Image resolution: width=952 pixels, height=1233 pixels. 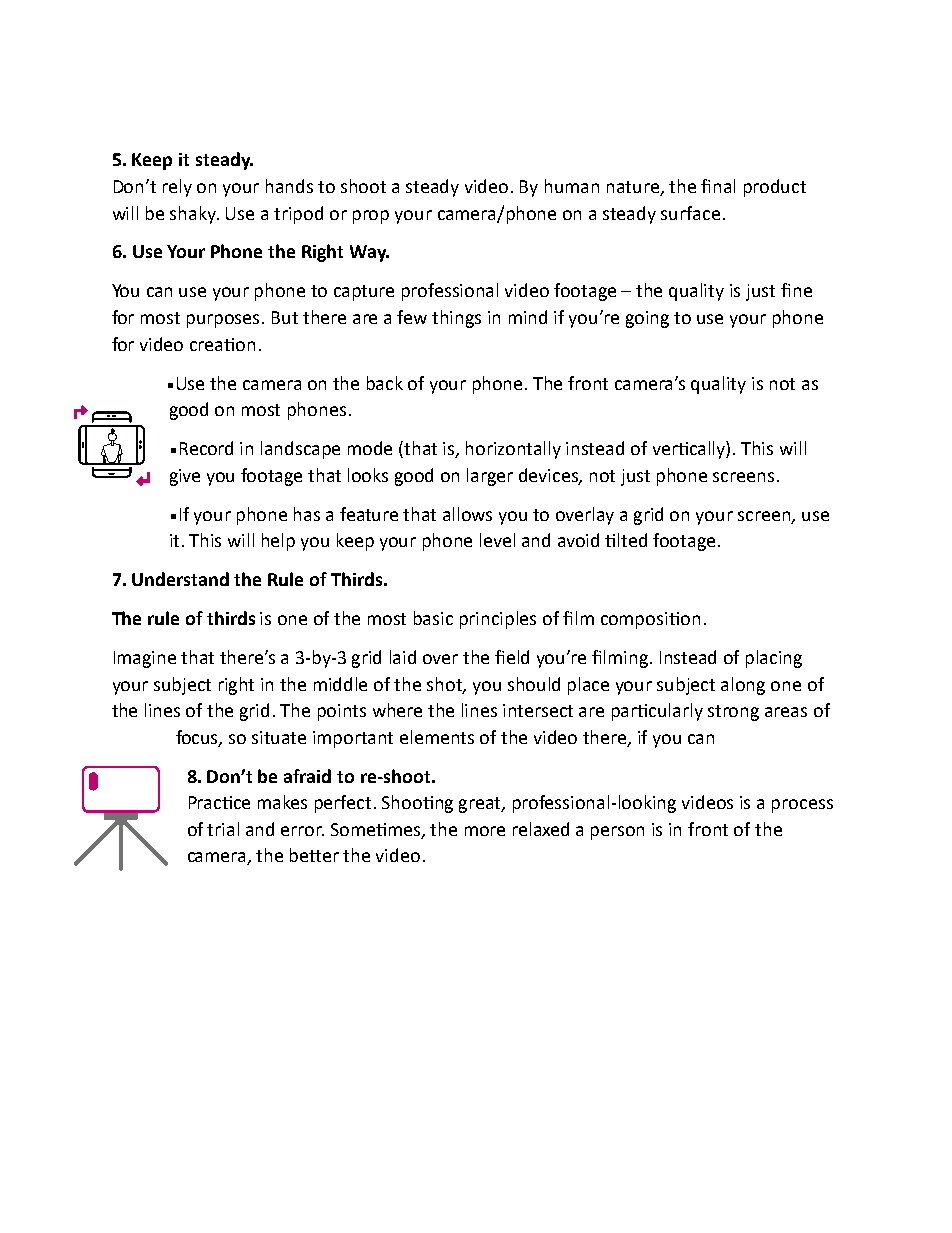 What do you see at coordinates (194, 215) in the document?
I see `shaky` at bounding box center [194, 215].
